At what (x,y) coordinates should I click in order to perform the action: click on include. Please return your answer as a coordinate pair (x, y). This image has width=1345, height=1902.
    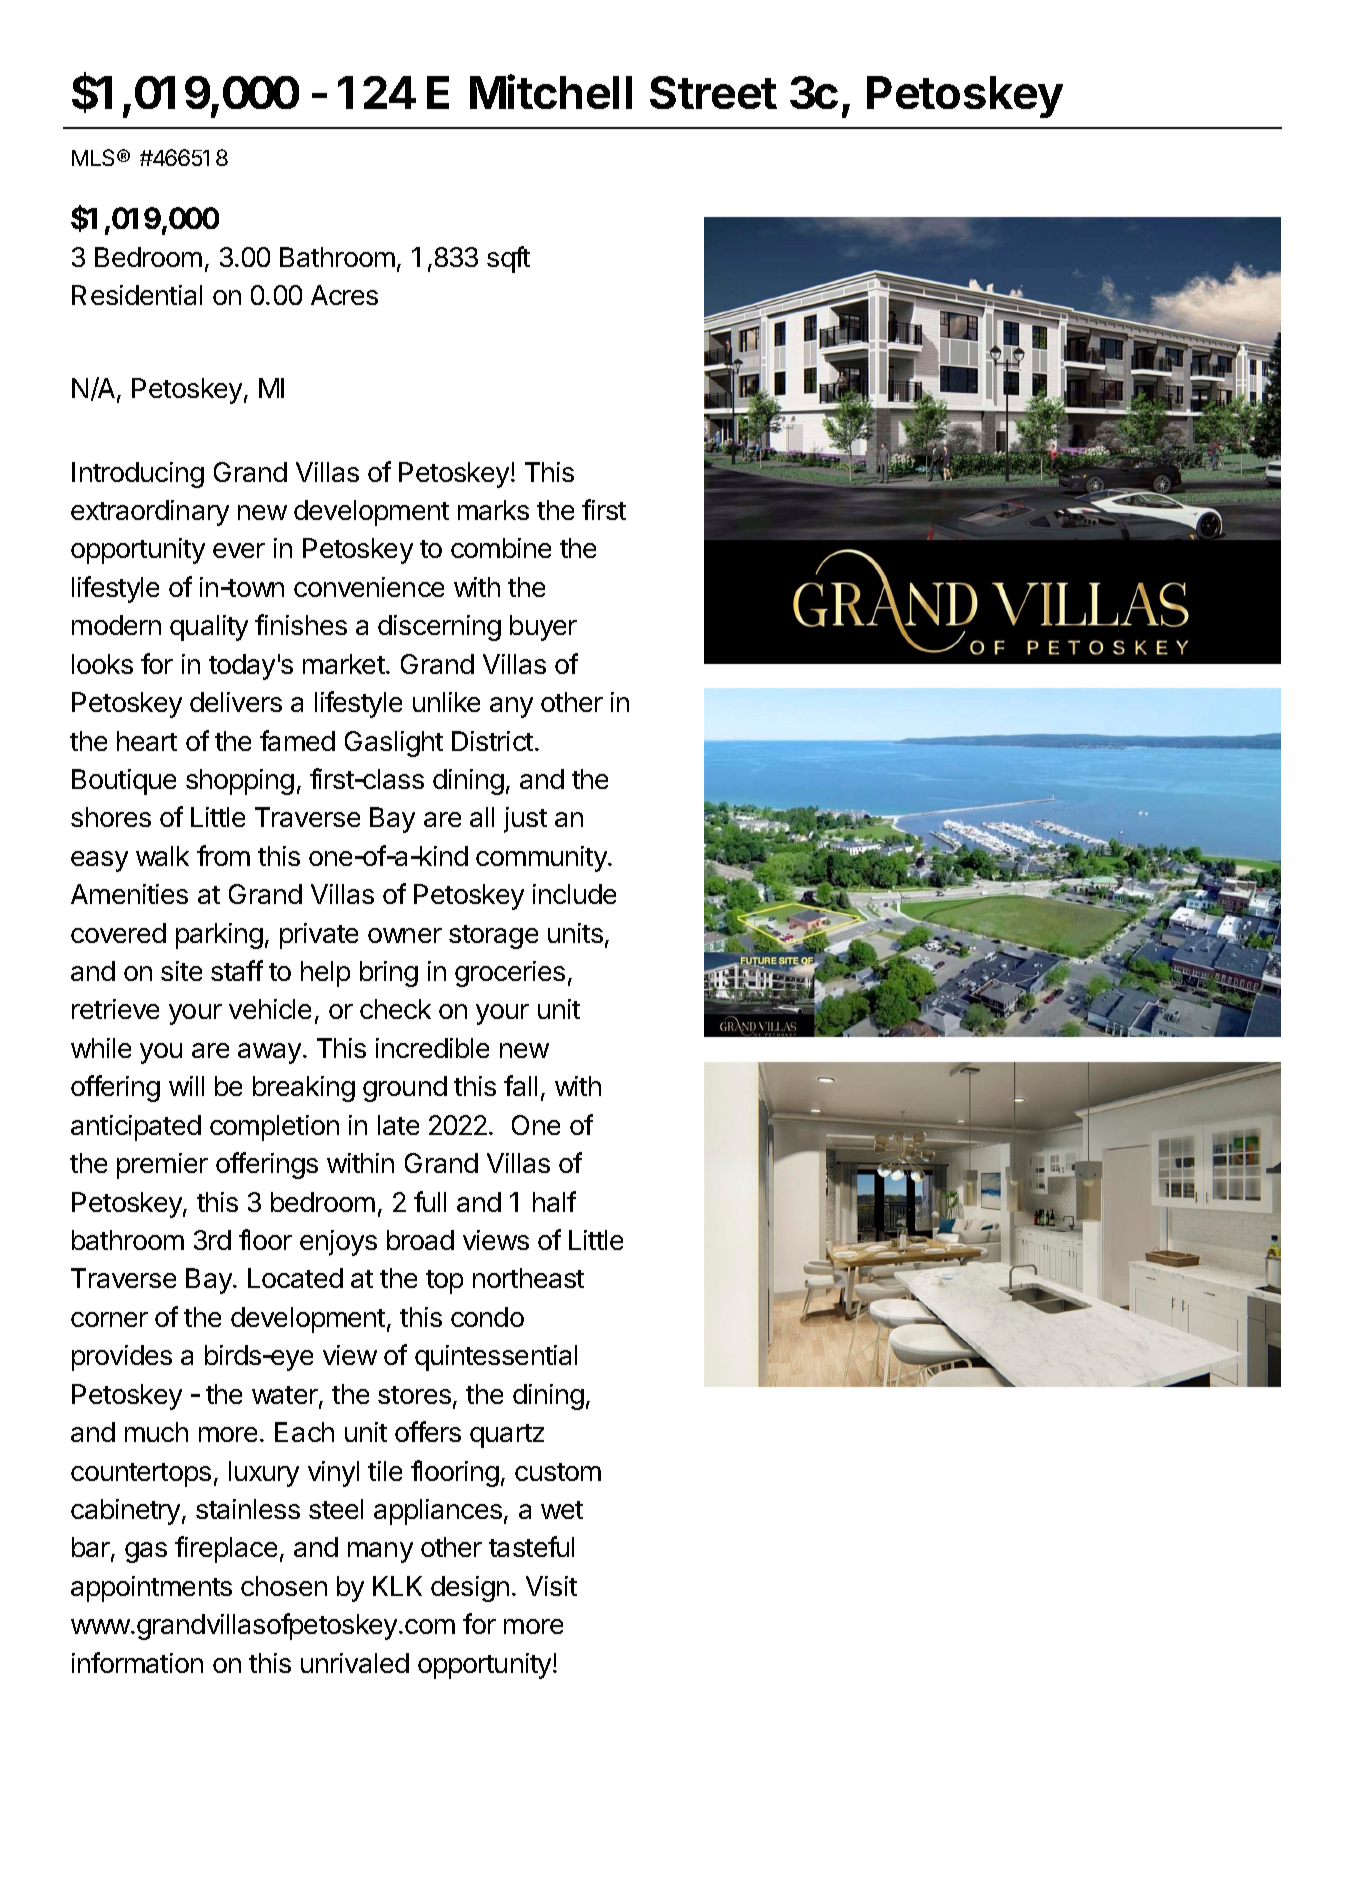
    Looking at the image, I should click on (574, 894).
